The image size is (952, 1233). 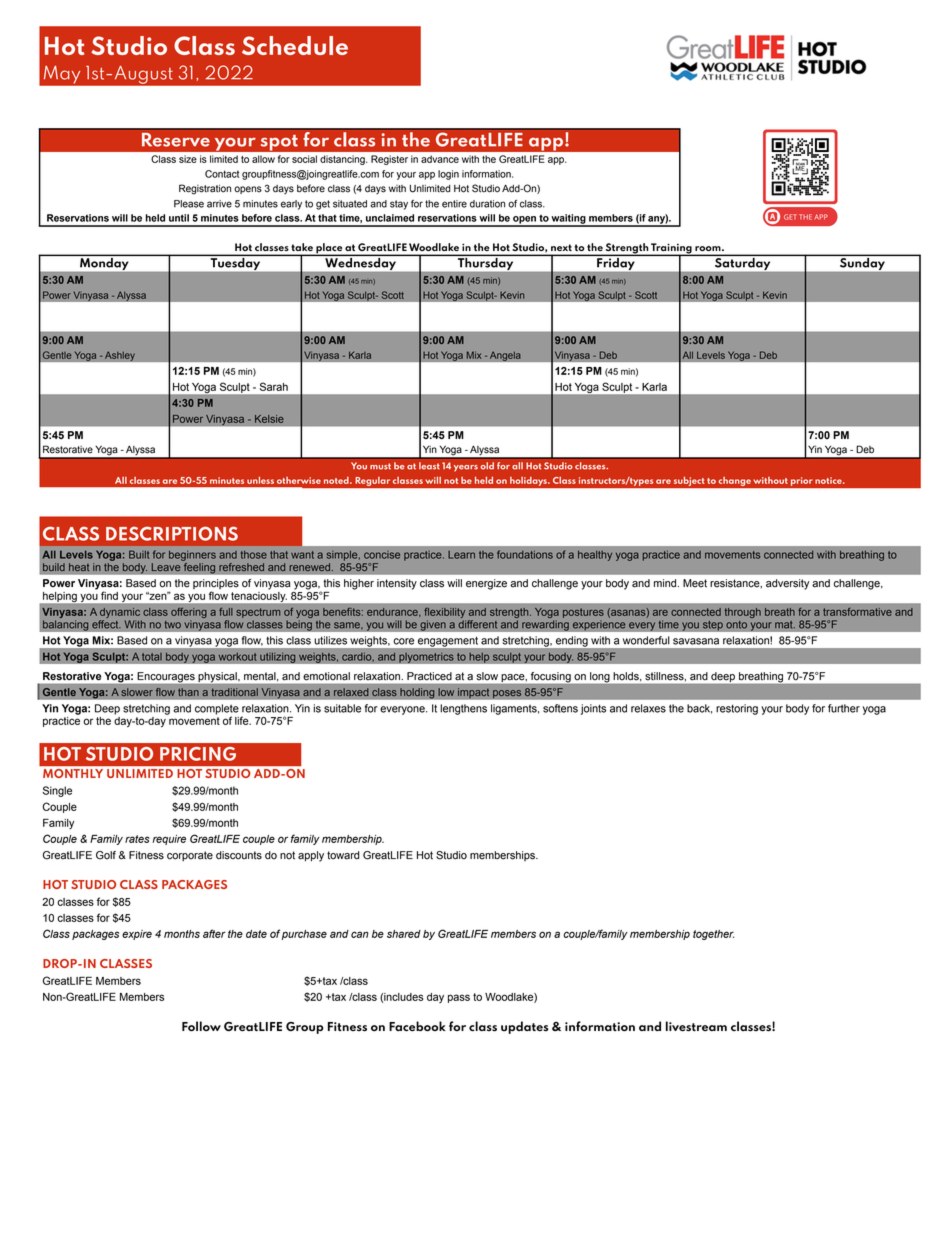 I want to click on pass, so click(x=459, y=998).
